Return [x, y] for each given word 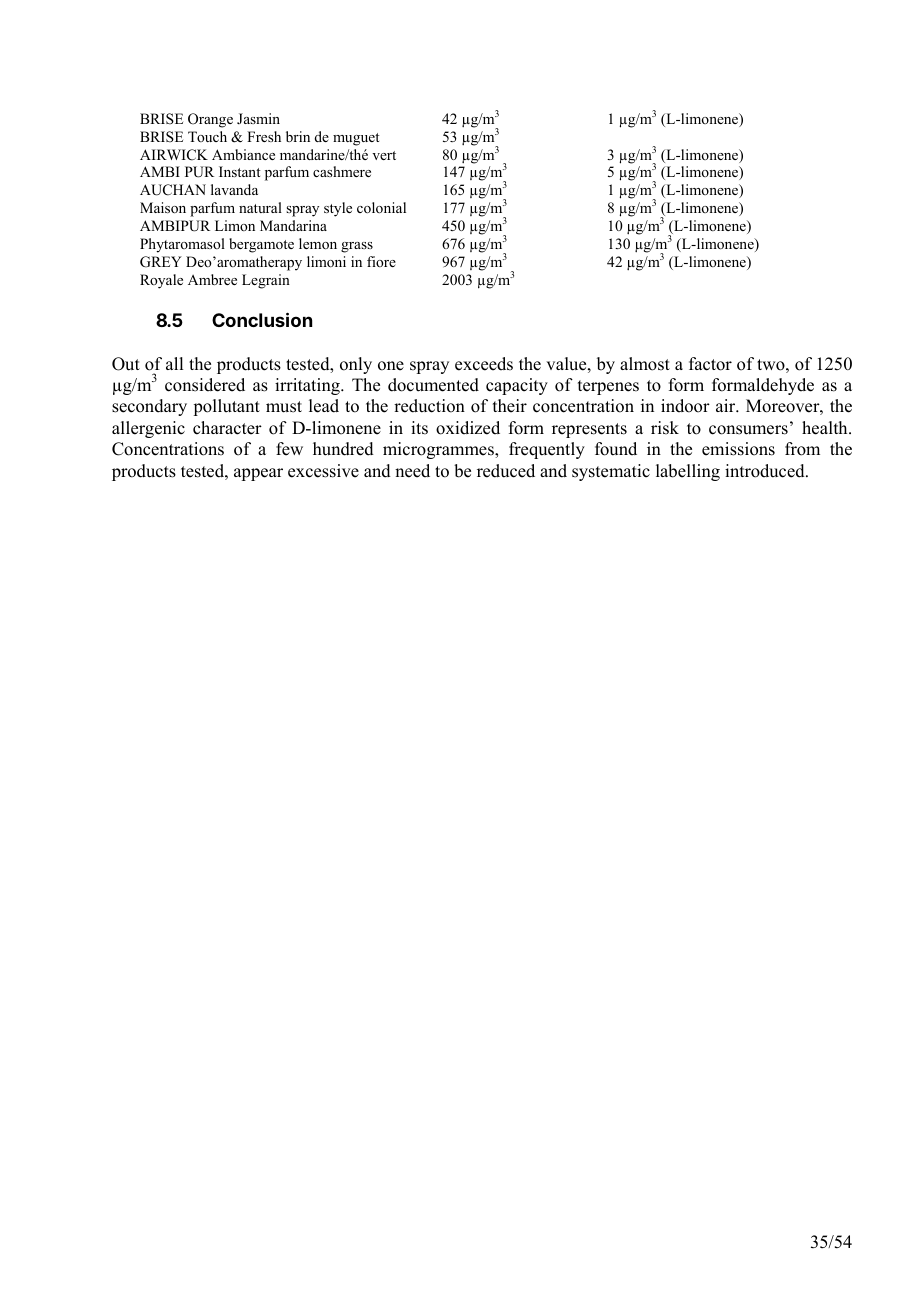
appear [258, 474]
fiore [381, 261]
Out [126, 364]
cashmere [342, 171]
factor [710, 364]
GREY [161, 262]
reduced [506, 471]
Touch [207, 136]
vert [384, 155]
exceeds [484, 364]
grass [357, 247]
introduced [766, 471]
